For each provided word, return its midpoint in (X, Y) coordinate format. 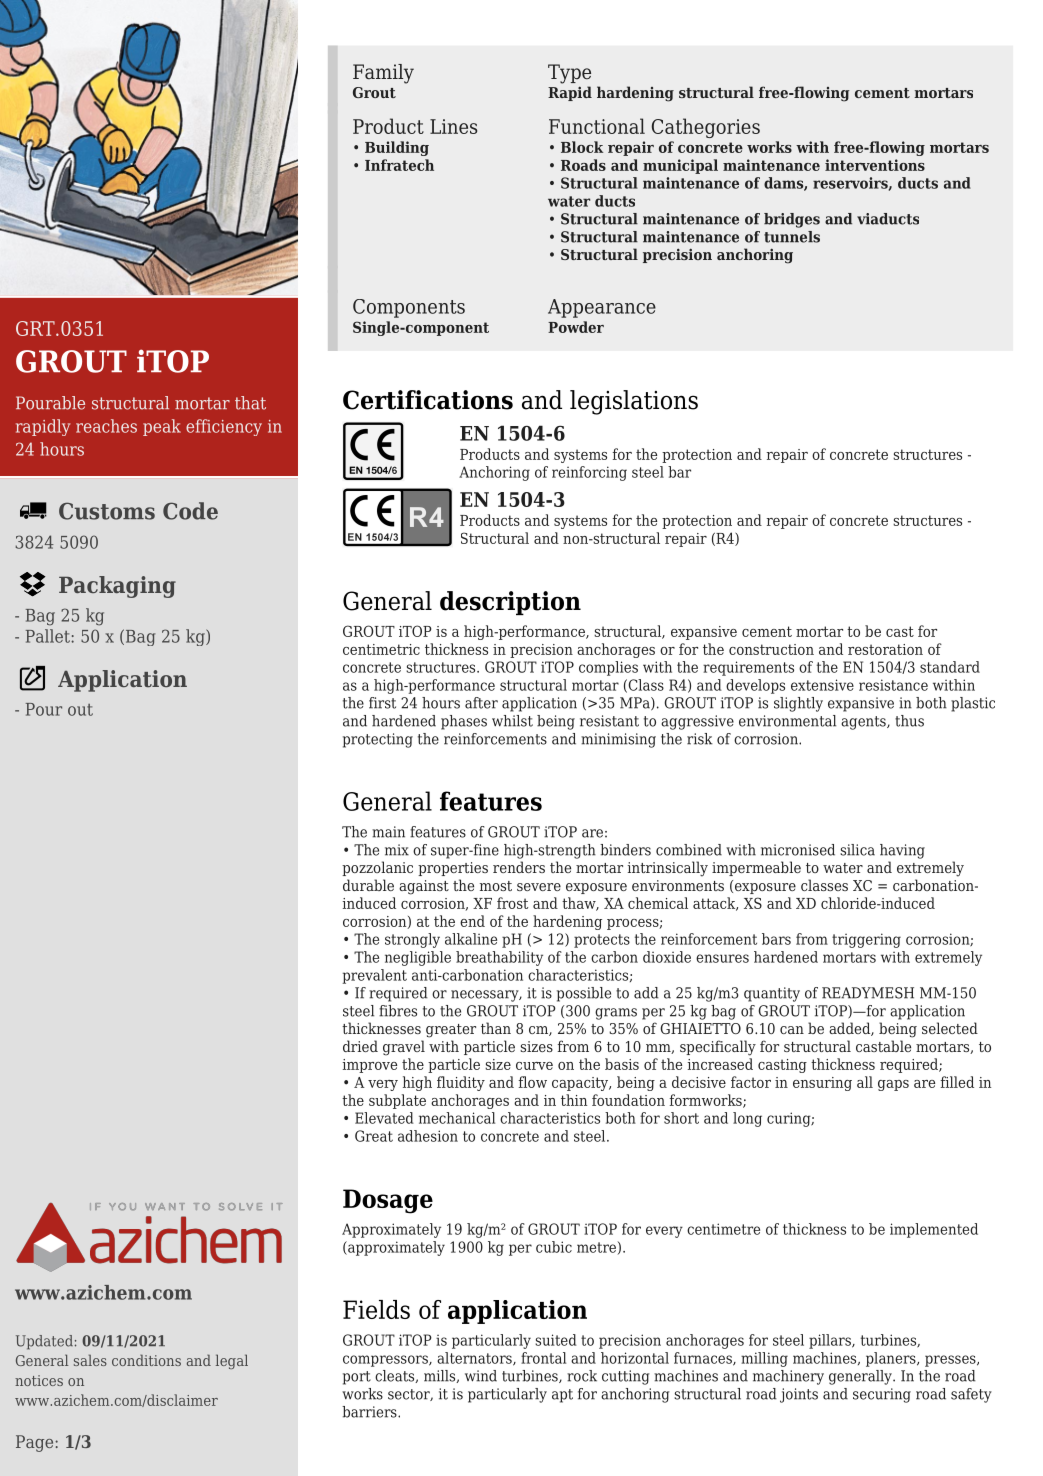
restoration (885, 649)
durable (368, 885)
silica (857, 850)
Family (383, 74)
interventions (875, 165)
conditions (146, 1360)
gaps (893, 1085)
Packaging (117, 587)
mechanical (457, 1118)
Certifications (428, 400)
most (496, 886)
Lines (453, 126)
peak (162, 427)
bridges (792, 220)
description (510, 603)
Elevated (384, 1118)
